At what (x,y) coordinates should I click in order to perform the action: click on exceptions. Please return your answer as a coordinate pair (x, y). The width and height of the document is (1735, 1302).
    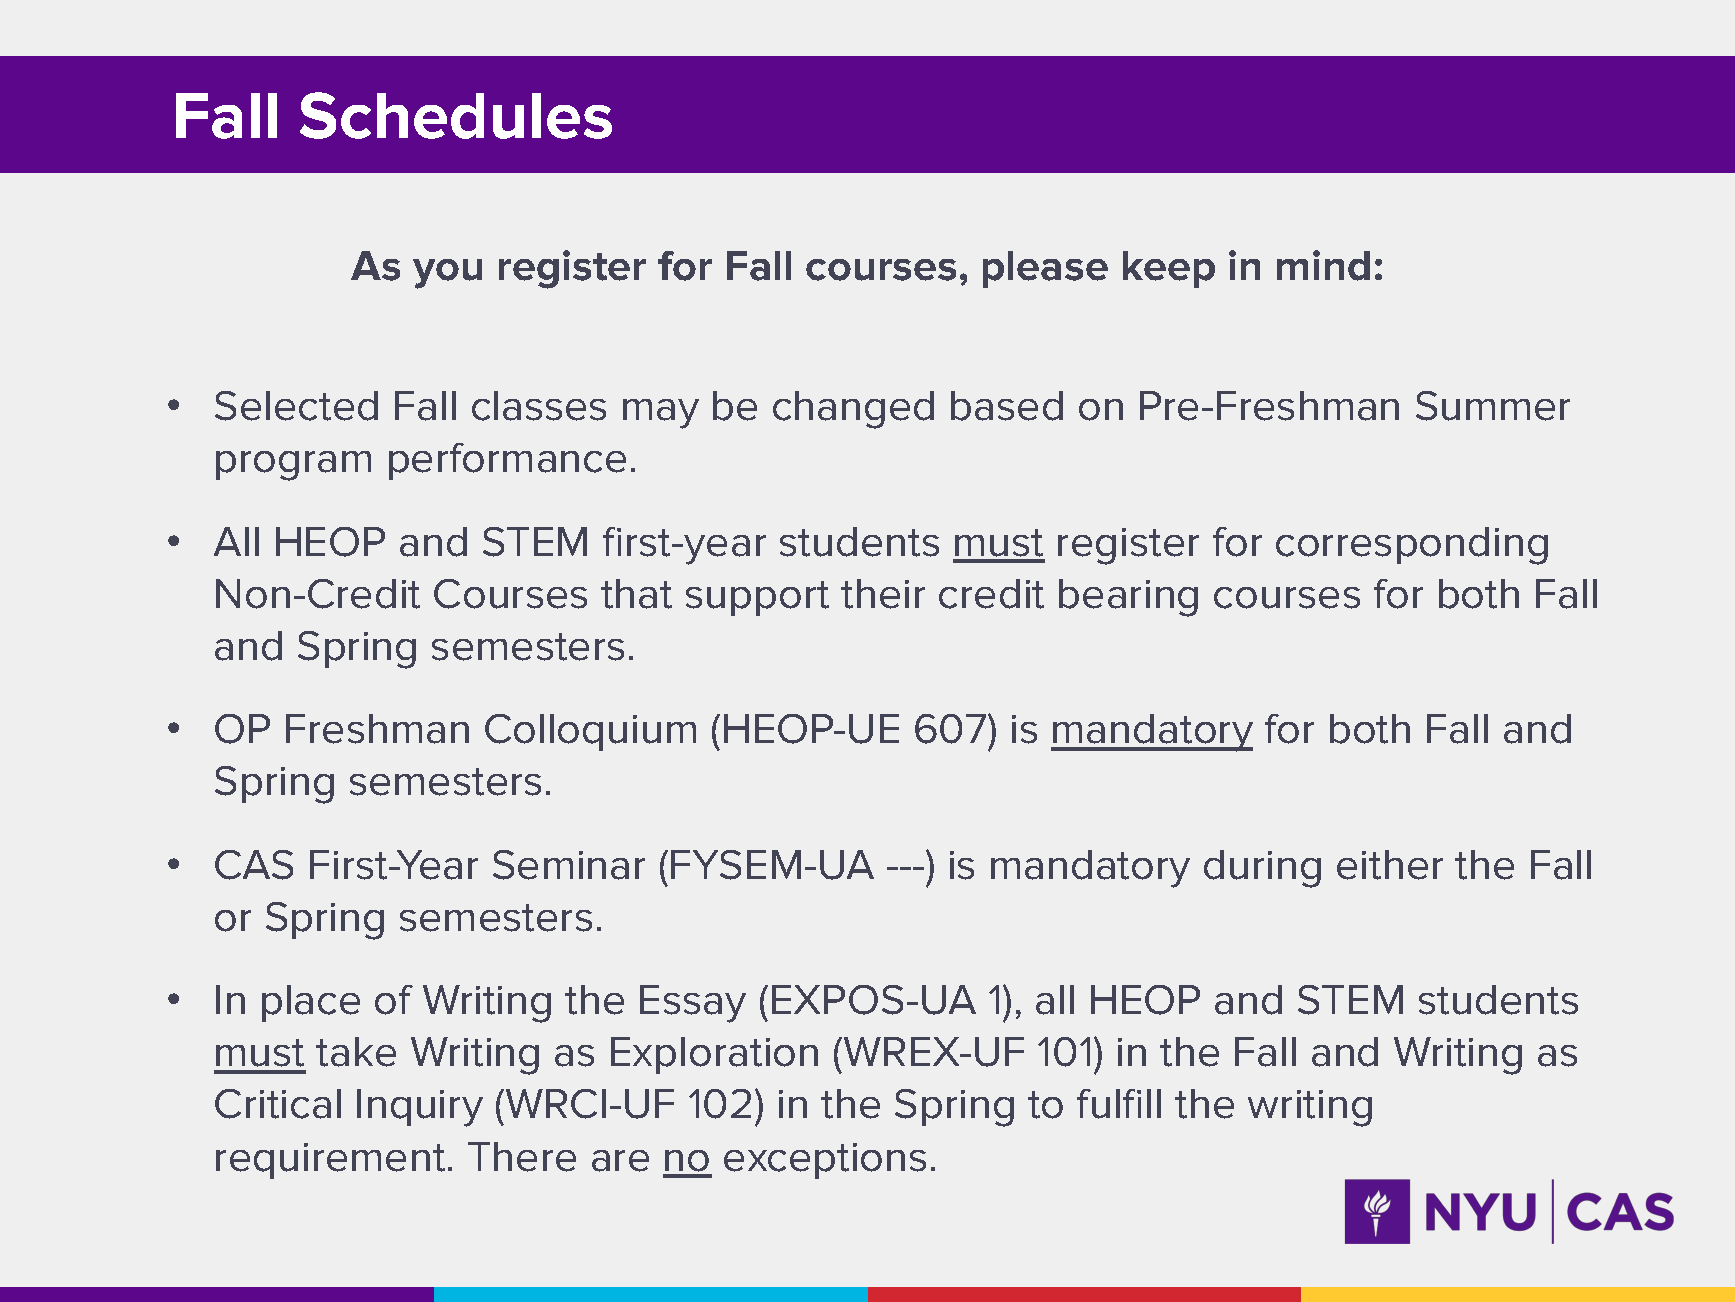
    Looking at the image, I should click on (825, 1161).
